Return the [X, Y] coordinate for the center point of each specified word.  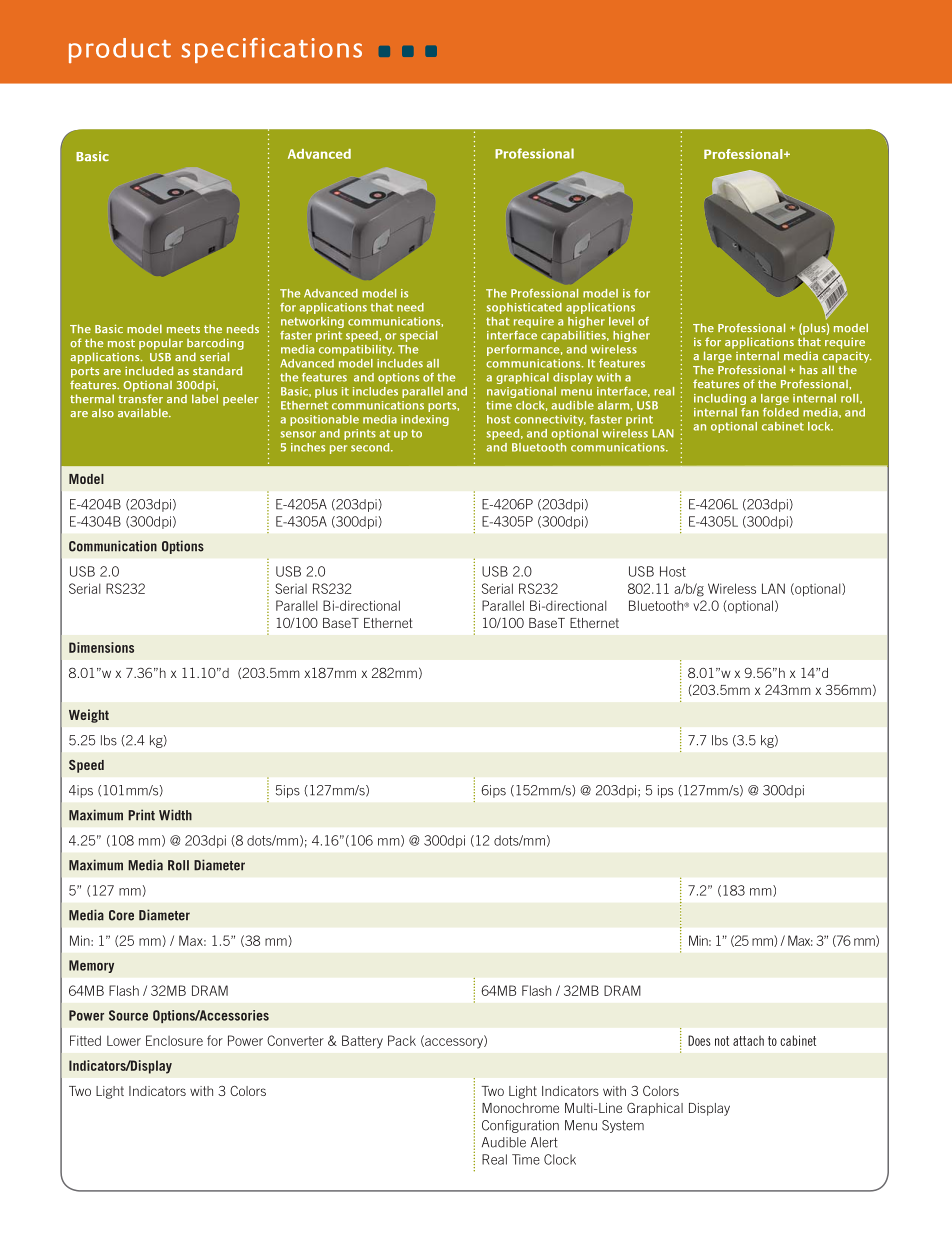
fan [750, 412]
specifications [271, 50]
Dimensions [101, 647]
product [120, 50]
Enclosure [174, 1040]
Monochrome [520, 1108]
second [371, 447]
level [621, 321]
